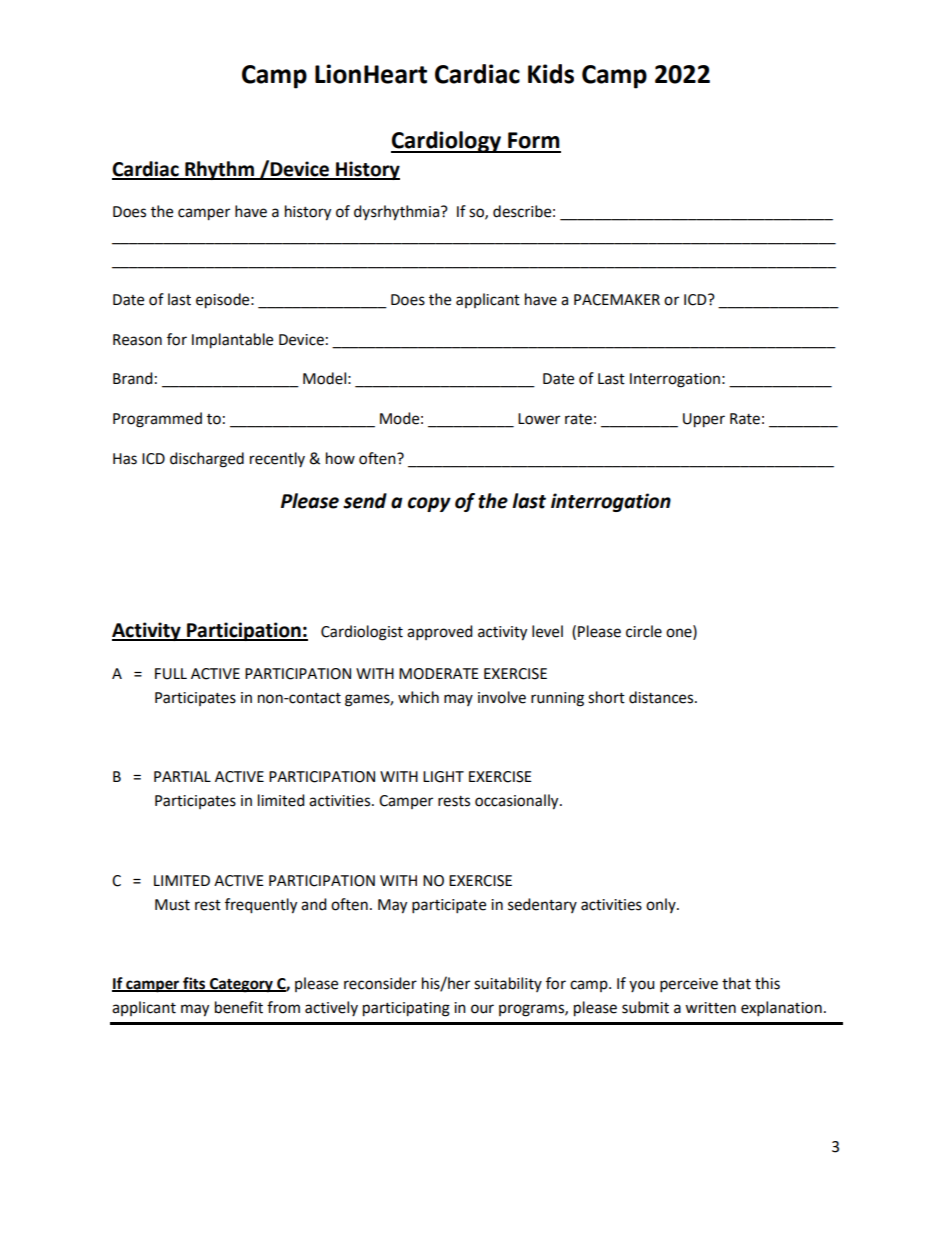 The height and width of the screenshot is (1233, 952). What do you see at coordinates (689, 985) in the screenshot?
I see `perceive` at bounding box center [689, 985].
